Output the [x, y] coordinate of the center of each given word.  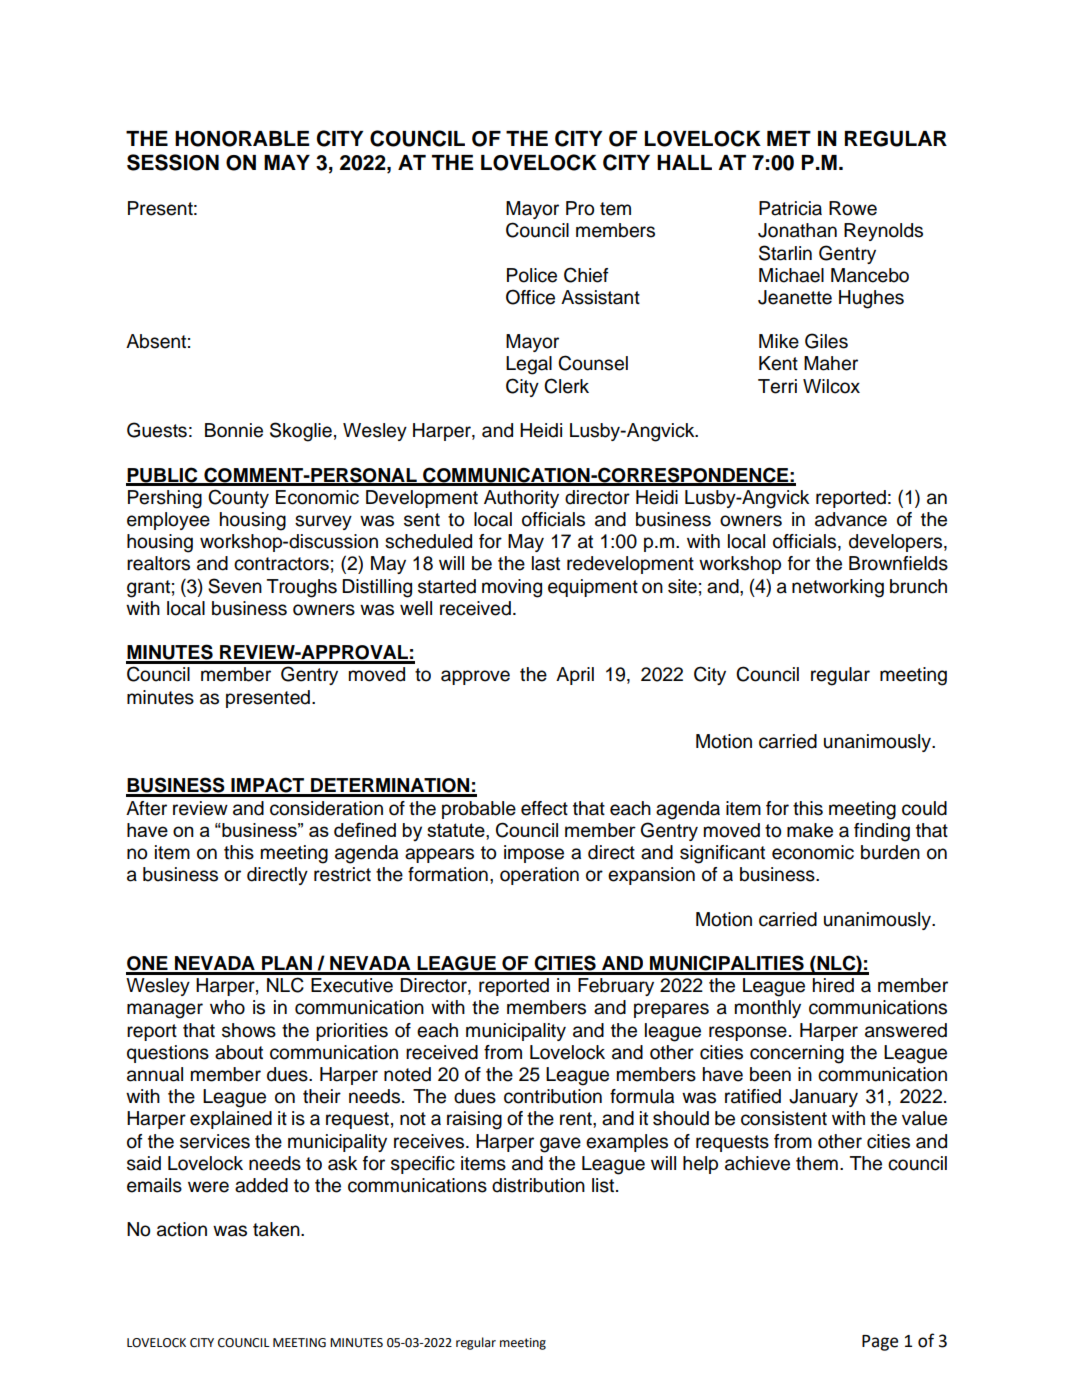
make [810, 830]
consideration [326, 808]
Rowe [853, 208]
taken [277, 1229]
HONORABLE [242, 139]
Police [532, 275]
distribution [538, 1185]
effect [544, 808]
